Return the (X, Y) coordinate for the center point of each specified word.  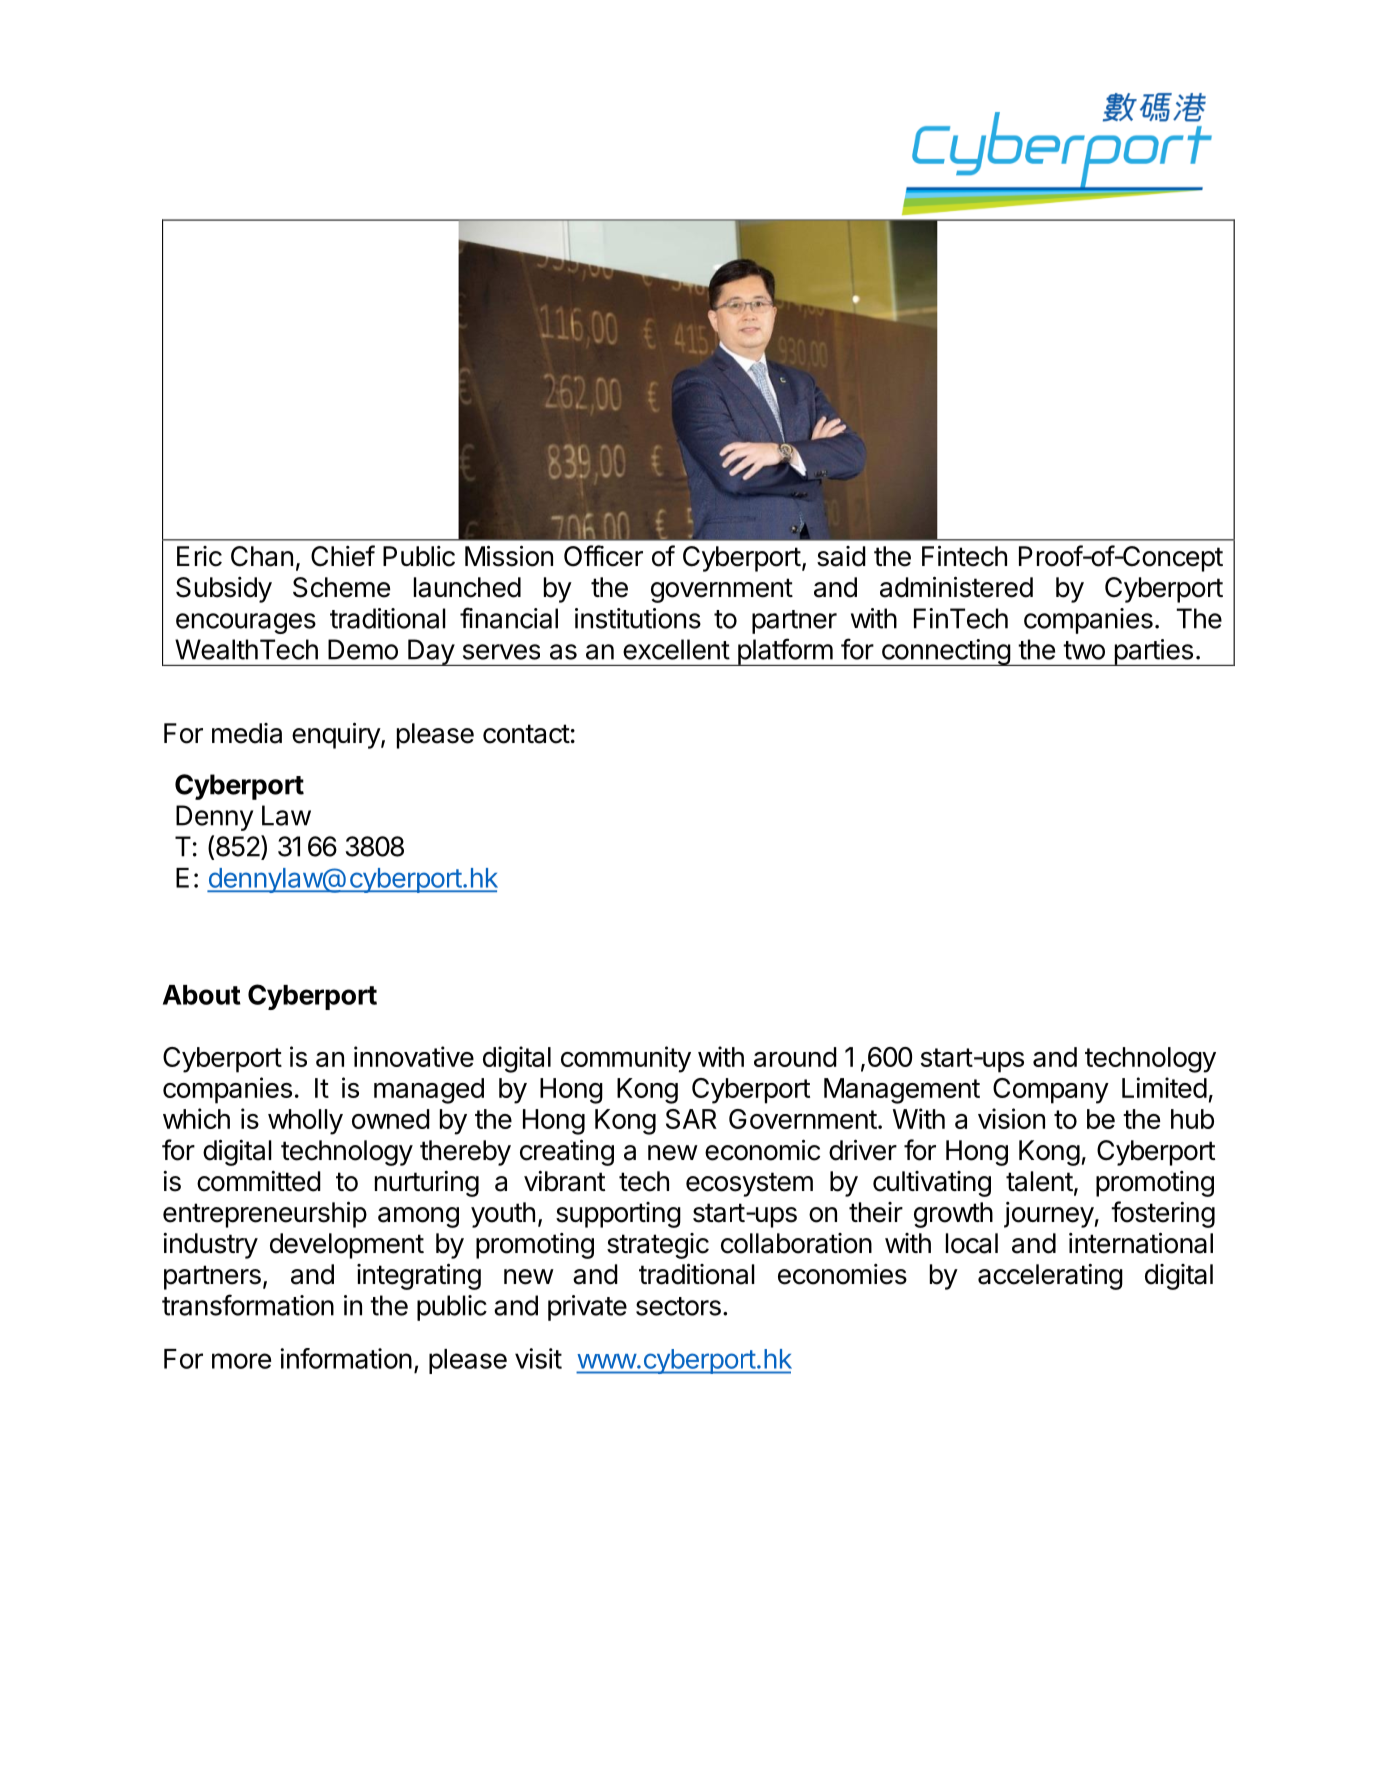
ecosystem (749, 1184)
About (202, 995)
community (626, 1059)
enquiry (337, 735)
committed (259, 1181)
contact (526, 734)
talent (1039, 1181)
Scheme (341, 587)
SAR (691, 1119)
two (1084, 650)
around (795, 1057)
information (346, 1358)
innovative (414, 1056)
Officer (603, 556)
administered (956, 587)
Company (1051, 1091)
